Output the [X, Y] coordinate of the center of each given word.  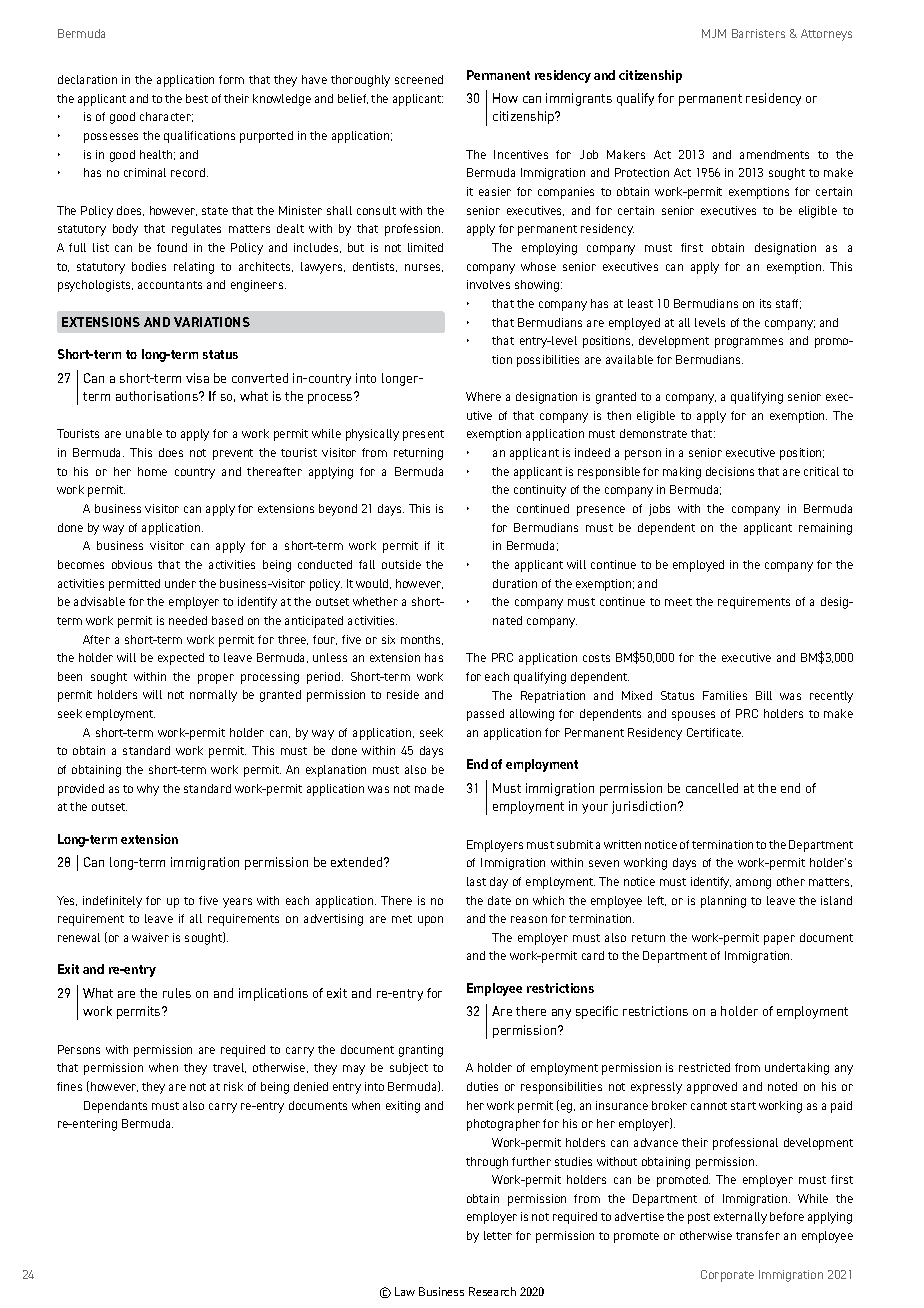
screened [419, 79]
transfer [758, 1235]
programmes [749, 343]
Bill [764, 695]
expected [181, 659]
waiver [150, 937]
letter [498, 1235]
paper [779, 940]
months [422, 640]
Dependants [115, 1107]
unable [144, 433]
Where [483, 396]
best [197, 98]
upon [430, 921]
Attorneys [826, 35]
